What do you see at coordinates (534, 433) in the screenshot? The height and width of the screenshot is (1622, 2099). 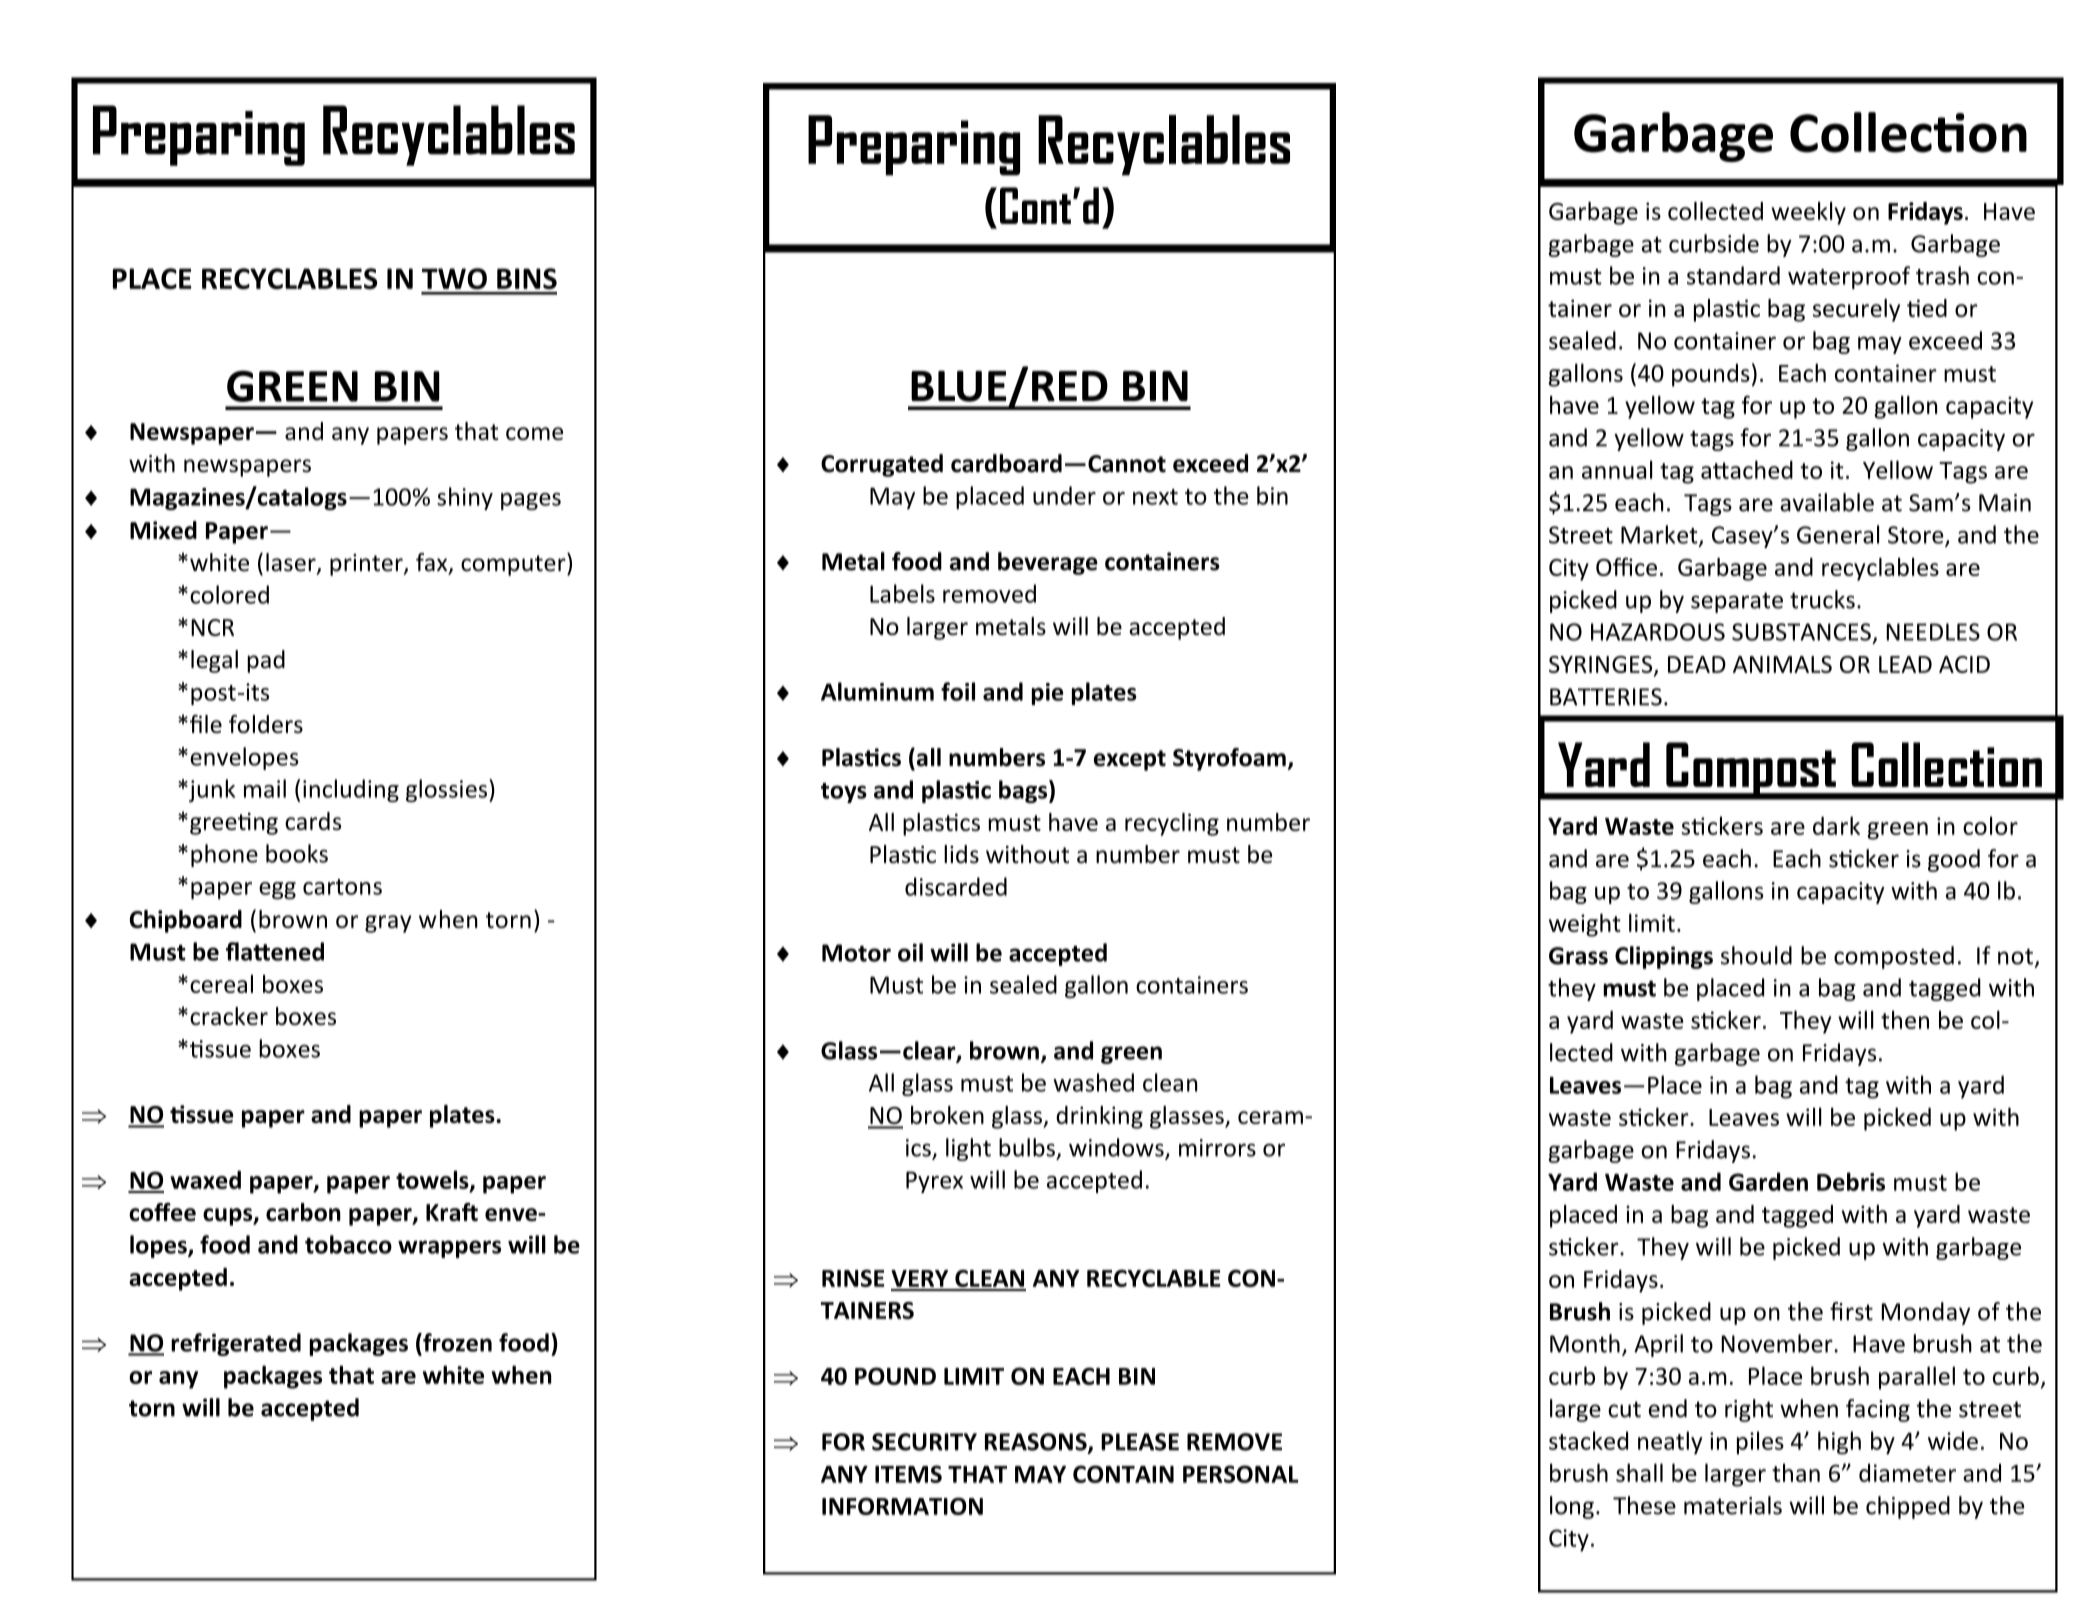 I see `come` at bounding box center [534, 433].
